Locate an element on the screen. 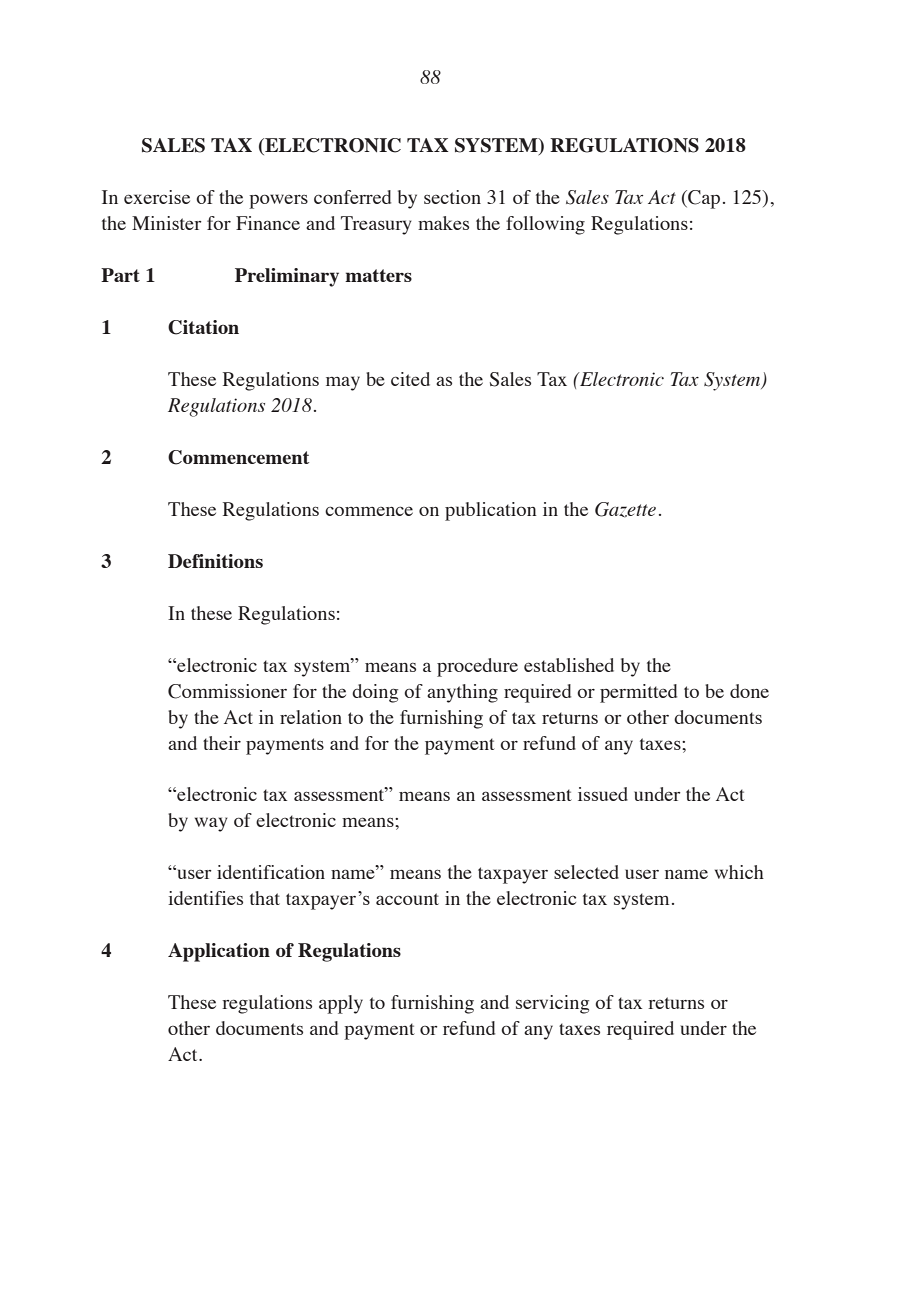 This screenshot has width=924, height=1314. anything is located at coordinates (462, 693).
